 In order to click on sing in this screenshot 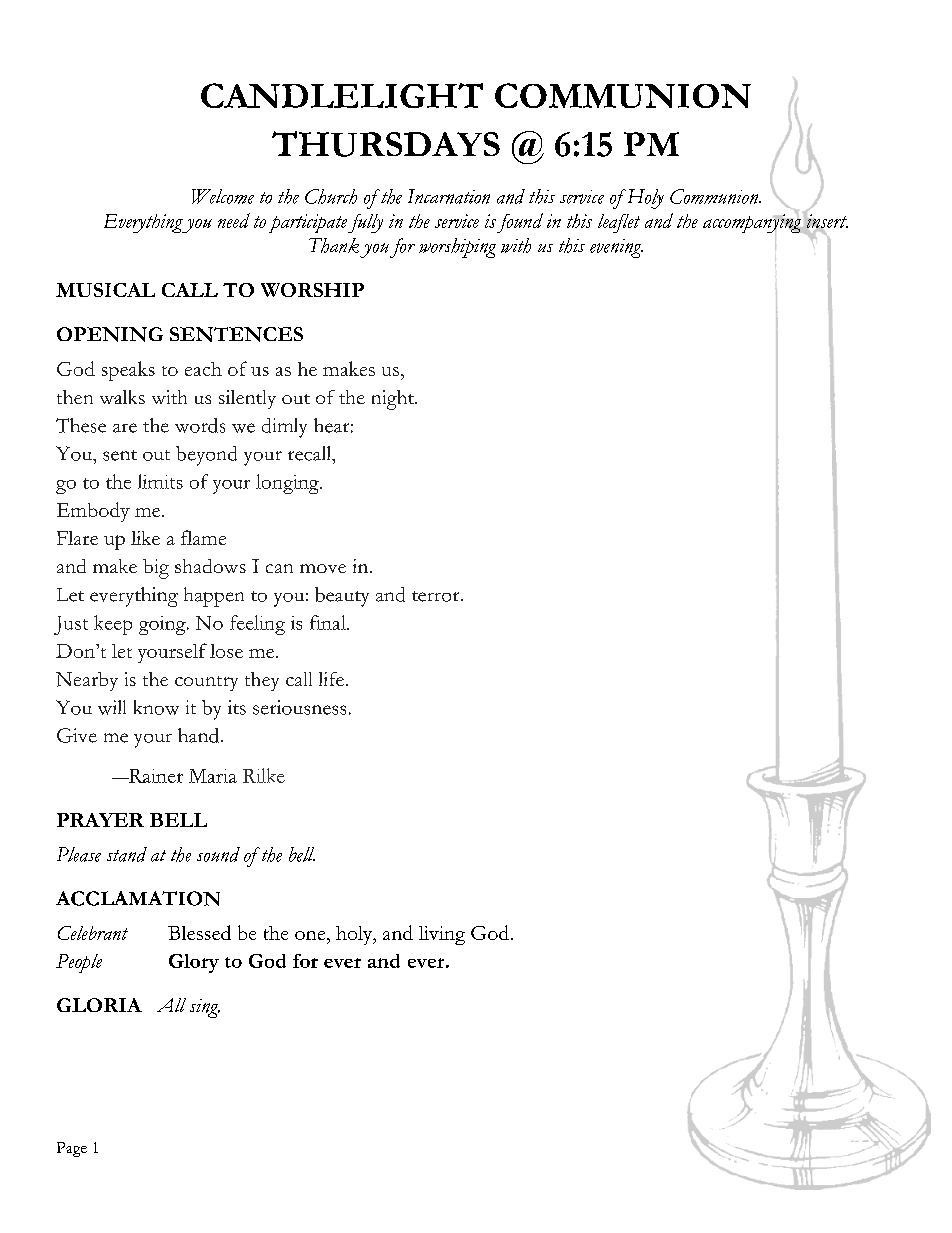, I will do `click(205, 1008)`.
